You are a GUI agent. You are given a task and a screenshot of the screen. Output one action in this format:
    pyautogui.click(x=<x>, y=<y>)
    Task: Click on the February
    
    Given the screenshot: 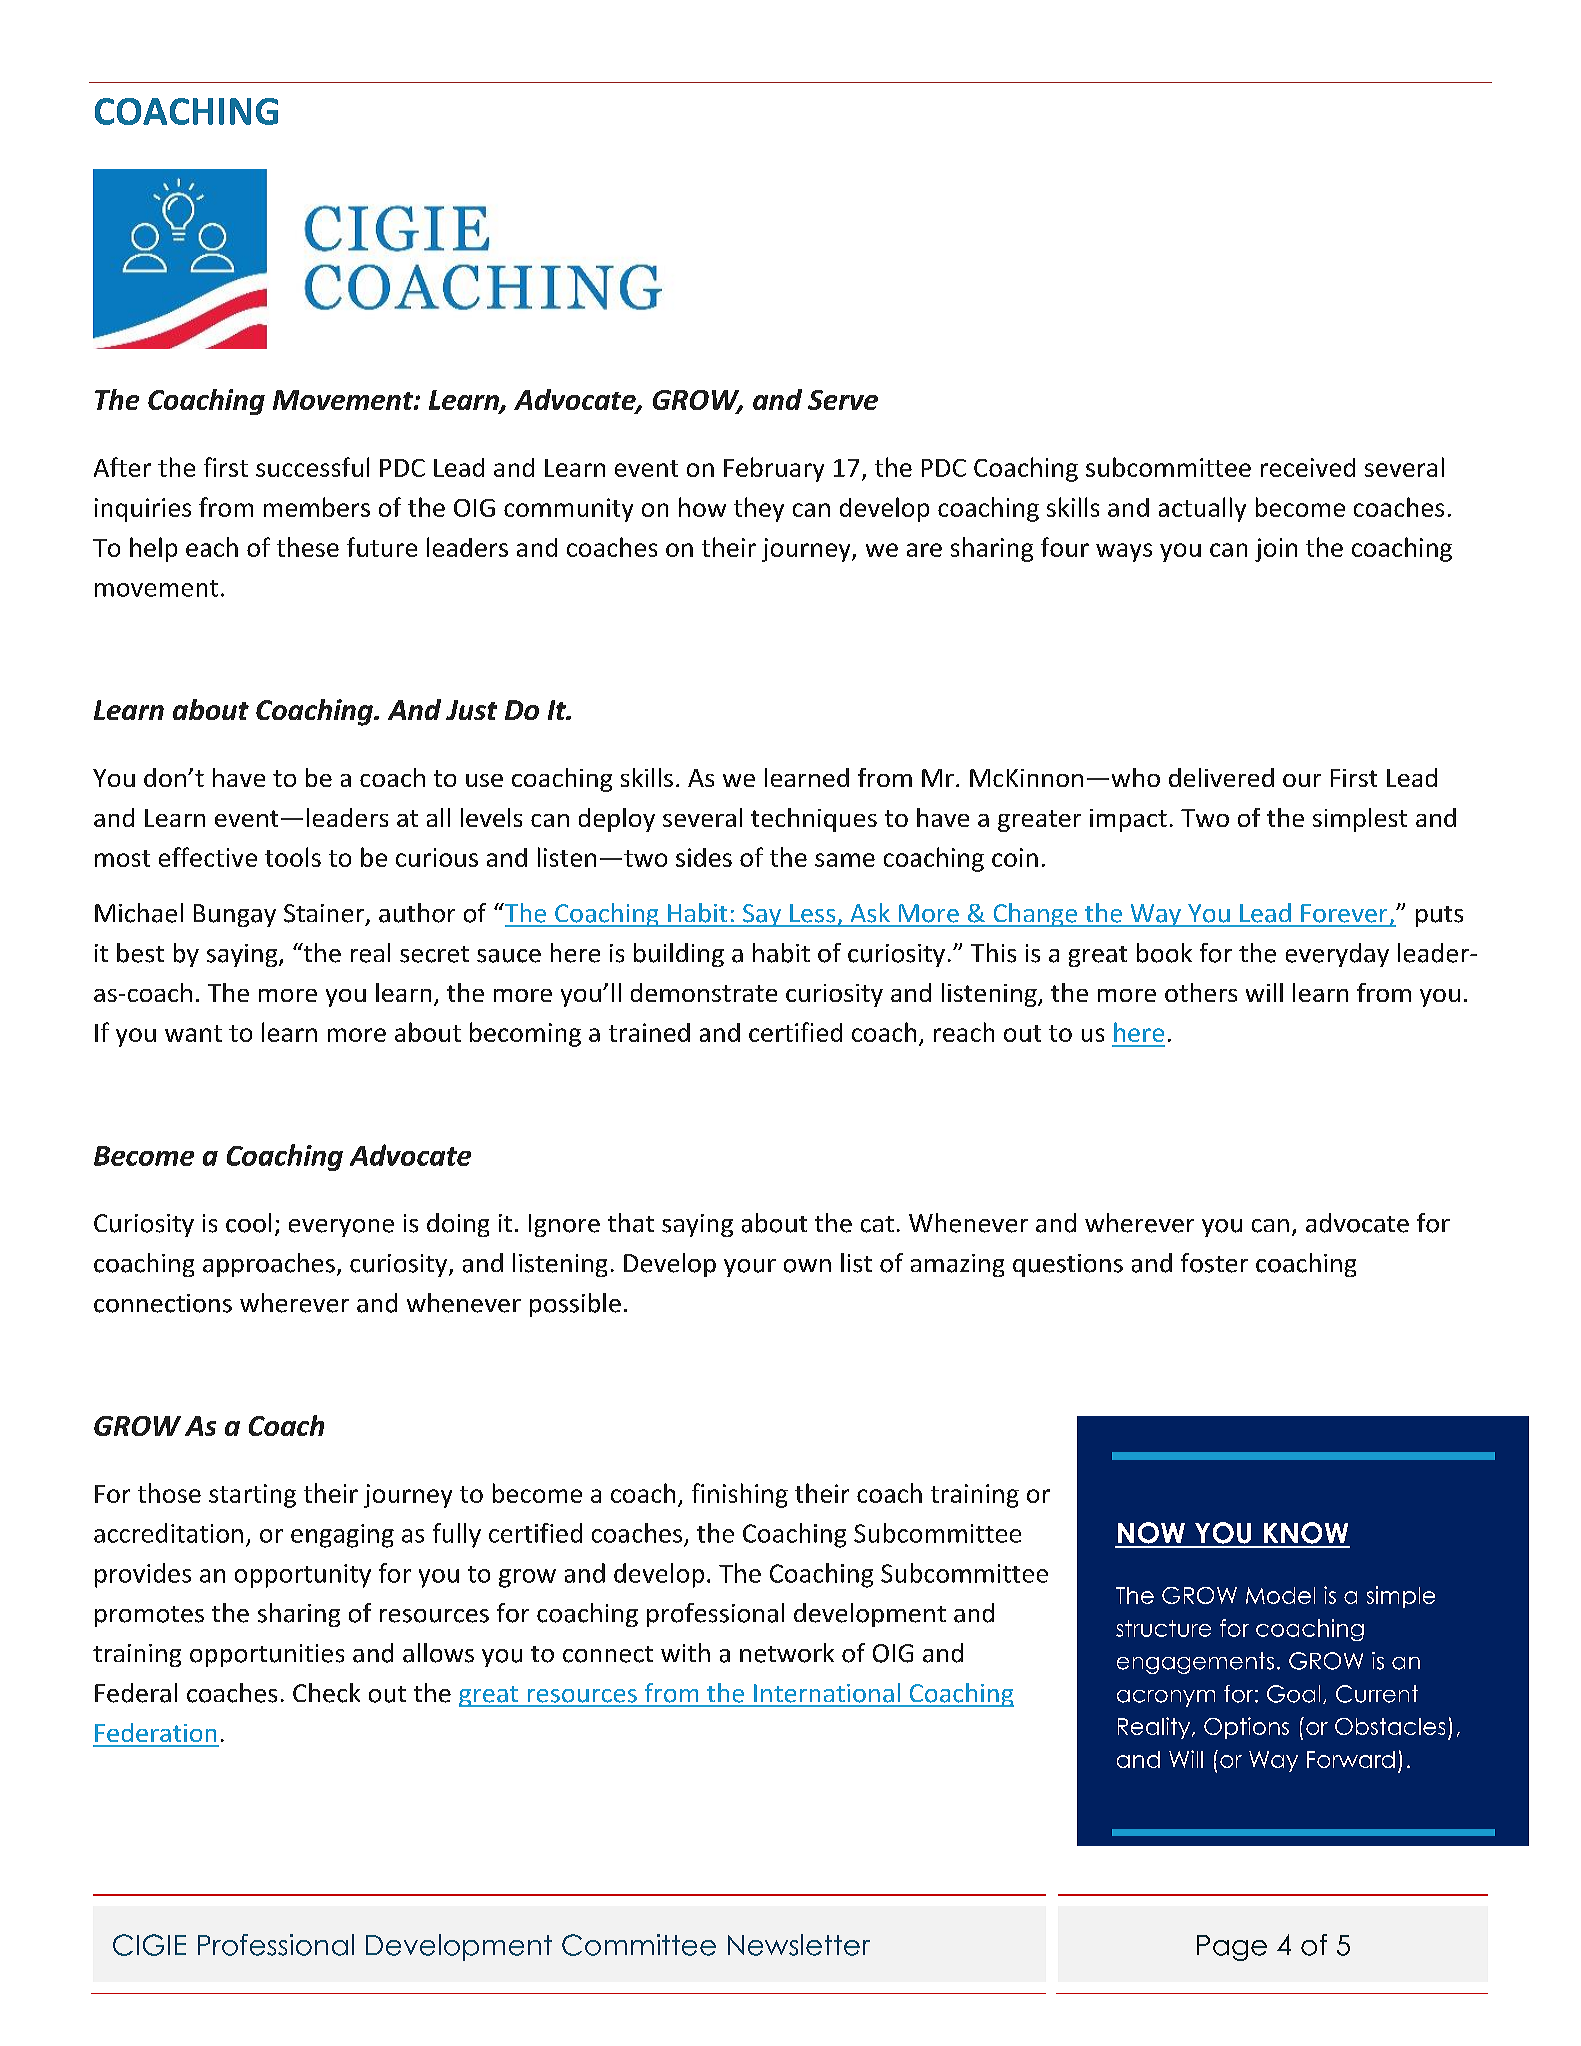 What is the action you would take?
    pyautogui.click(x=774, y=469)
